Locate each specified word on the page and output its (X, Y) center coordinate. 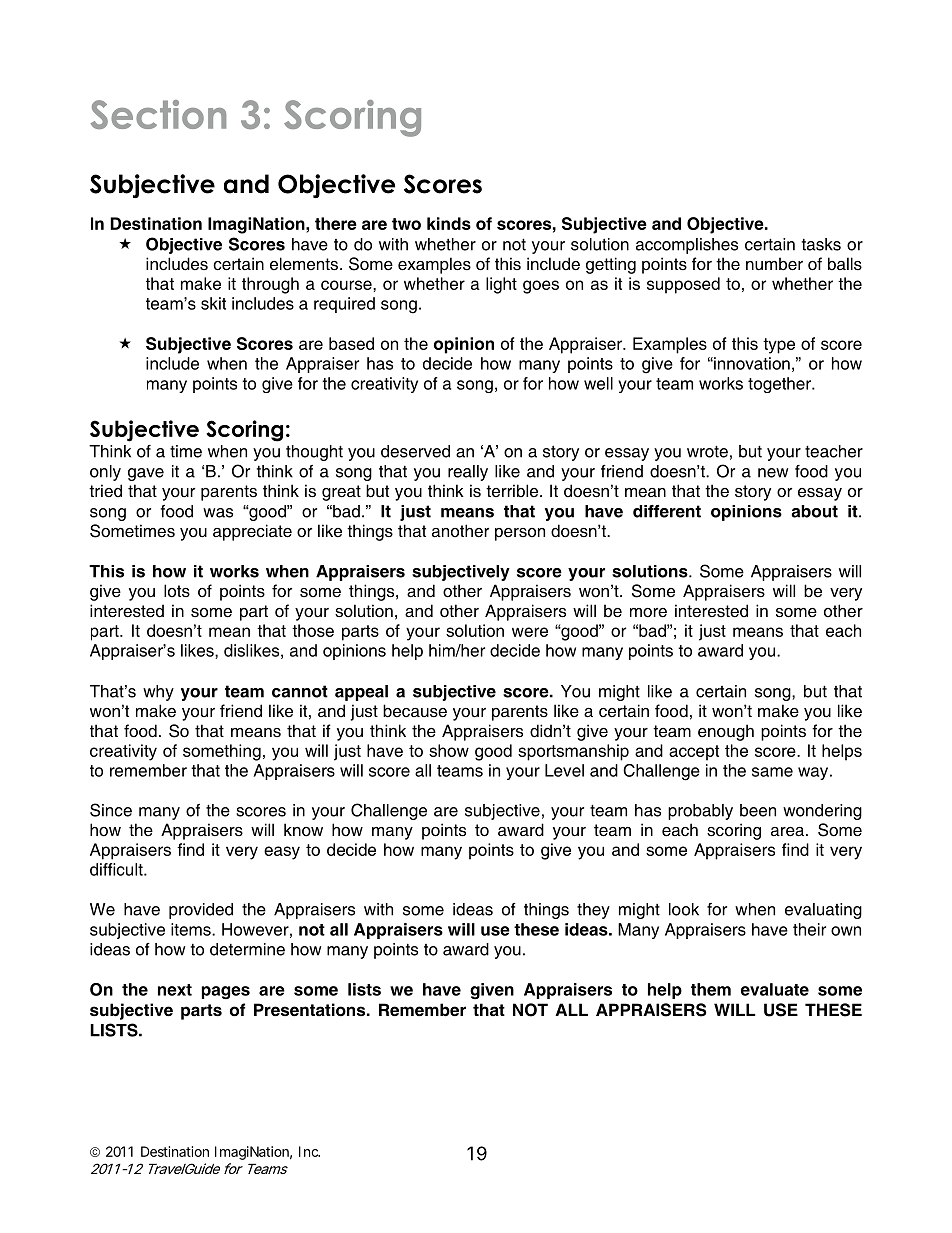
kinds (449, 223)
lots (177, 590)
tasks (821, 244)
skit (213, 303)
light (501, 285)
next (175, 990)
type (779, 346)
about (814, 511)
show (449, 750)
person (520, 534)
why (158, 693)
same (772, 772)
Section (158, 114)
